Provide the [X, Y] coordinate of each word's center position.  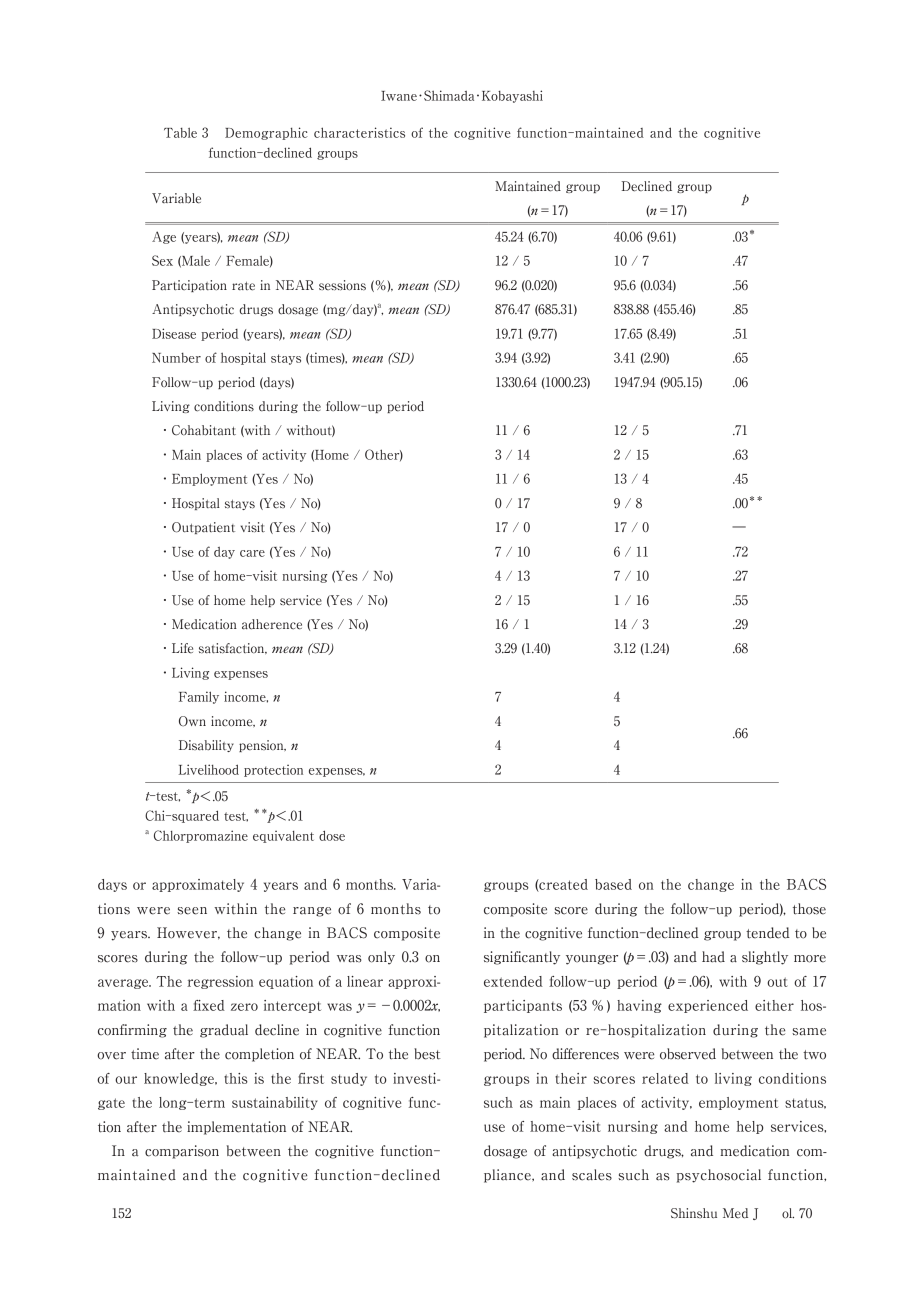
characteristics [359, 132]
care [252, 553]
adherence [272, 624]
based [613, 884]
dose [332, 835]
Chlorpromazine [201, 836]
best [427, 1054]
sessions [342, 285]
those [809, 909]
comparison [182, 1152]
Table [180, 133]
